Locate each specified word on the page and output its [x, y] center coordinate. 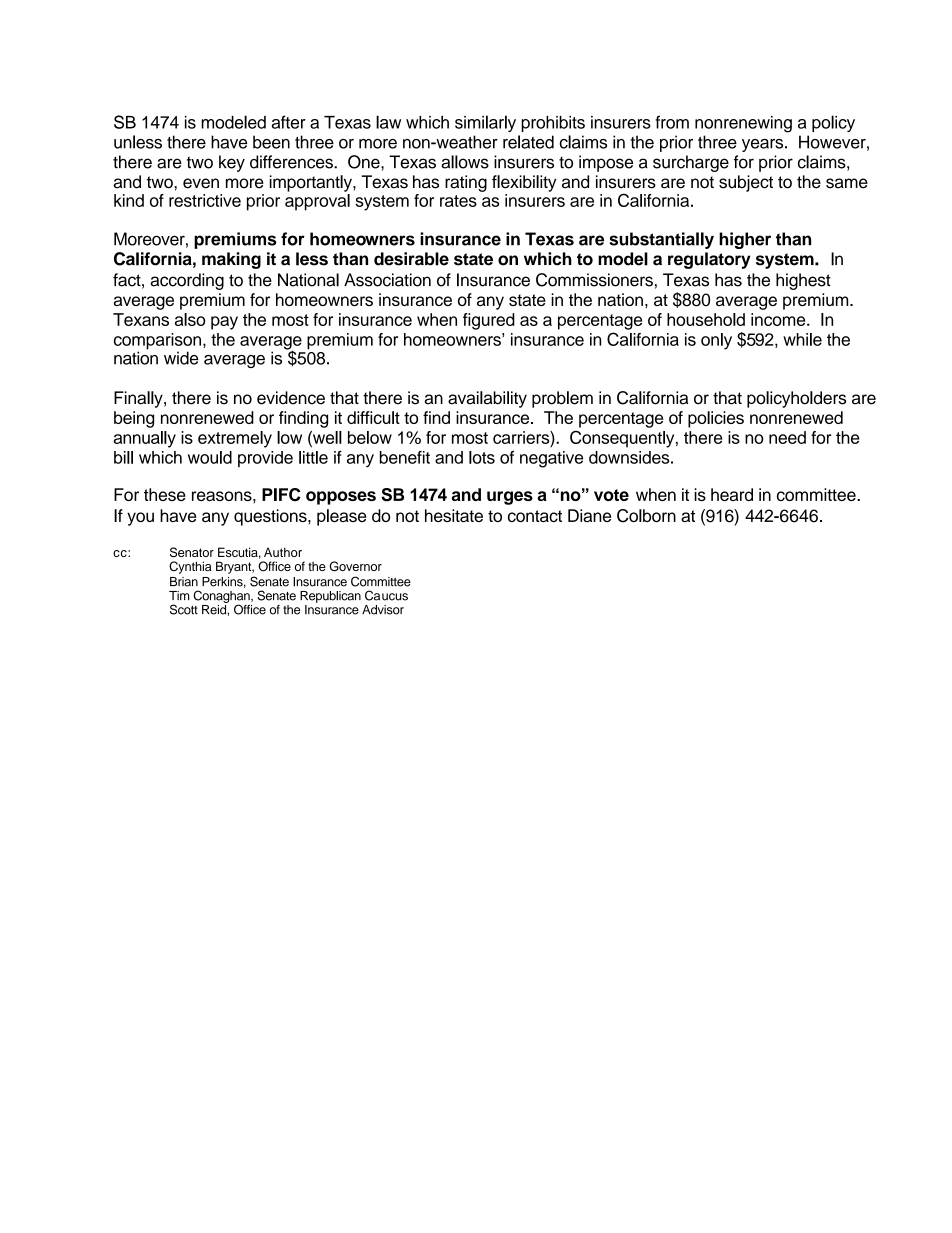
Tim [179, 595]
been [271, 142]
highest [803, 281]
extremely [235, 439]
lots [482, 457]
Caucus [386, 595]
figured [489, 321]
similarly [485, 123]
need [787, 437]
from [672, 122]
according [187, 281]
